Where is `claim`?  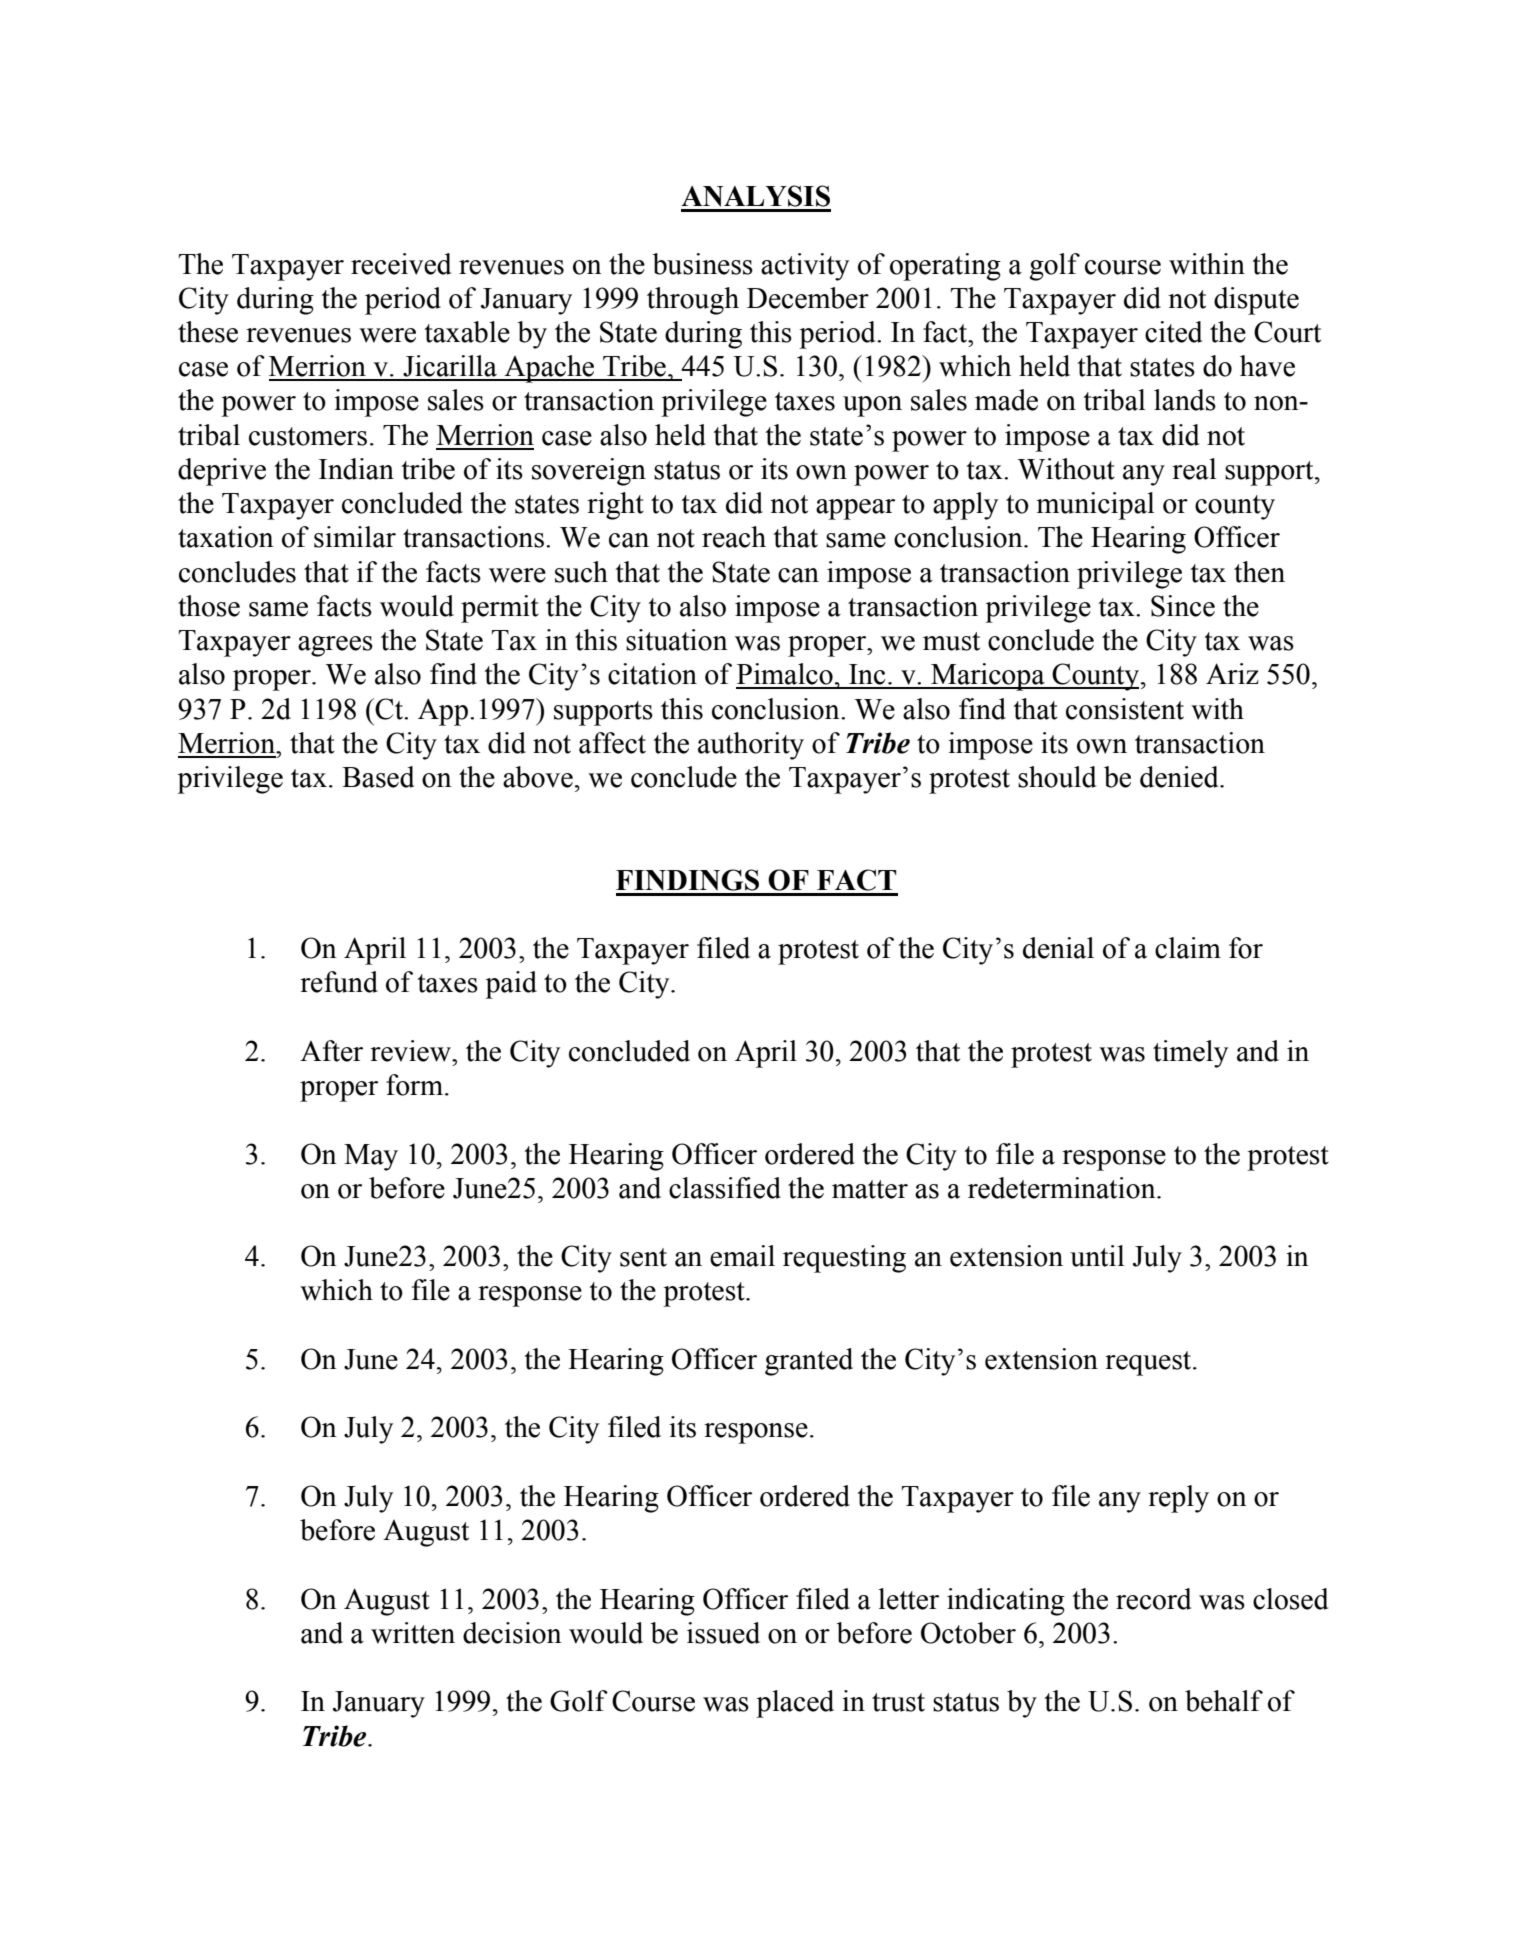
claim is located at coordinates (1188, 948).
